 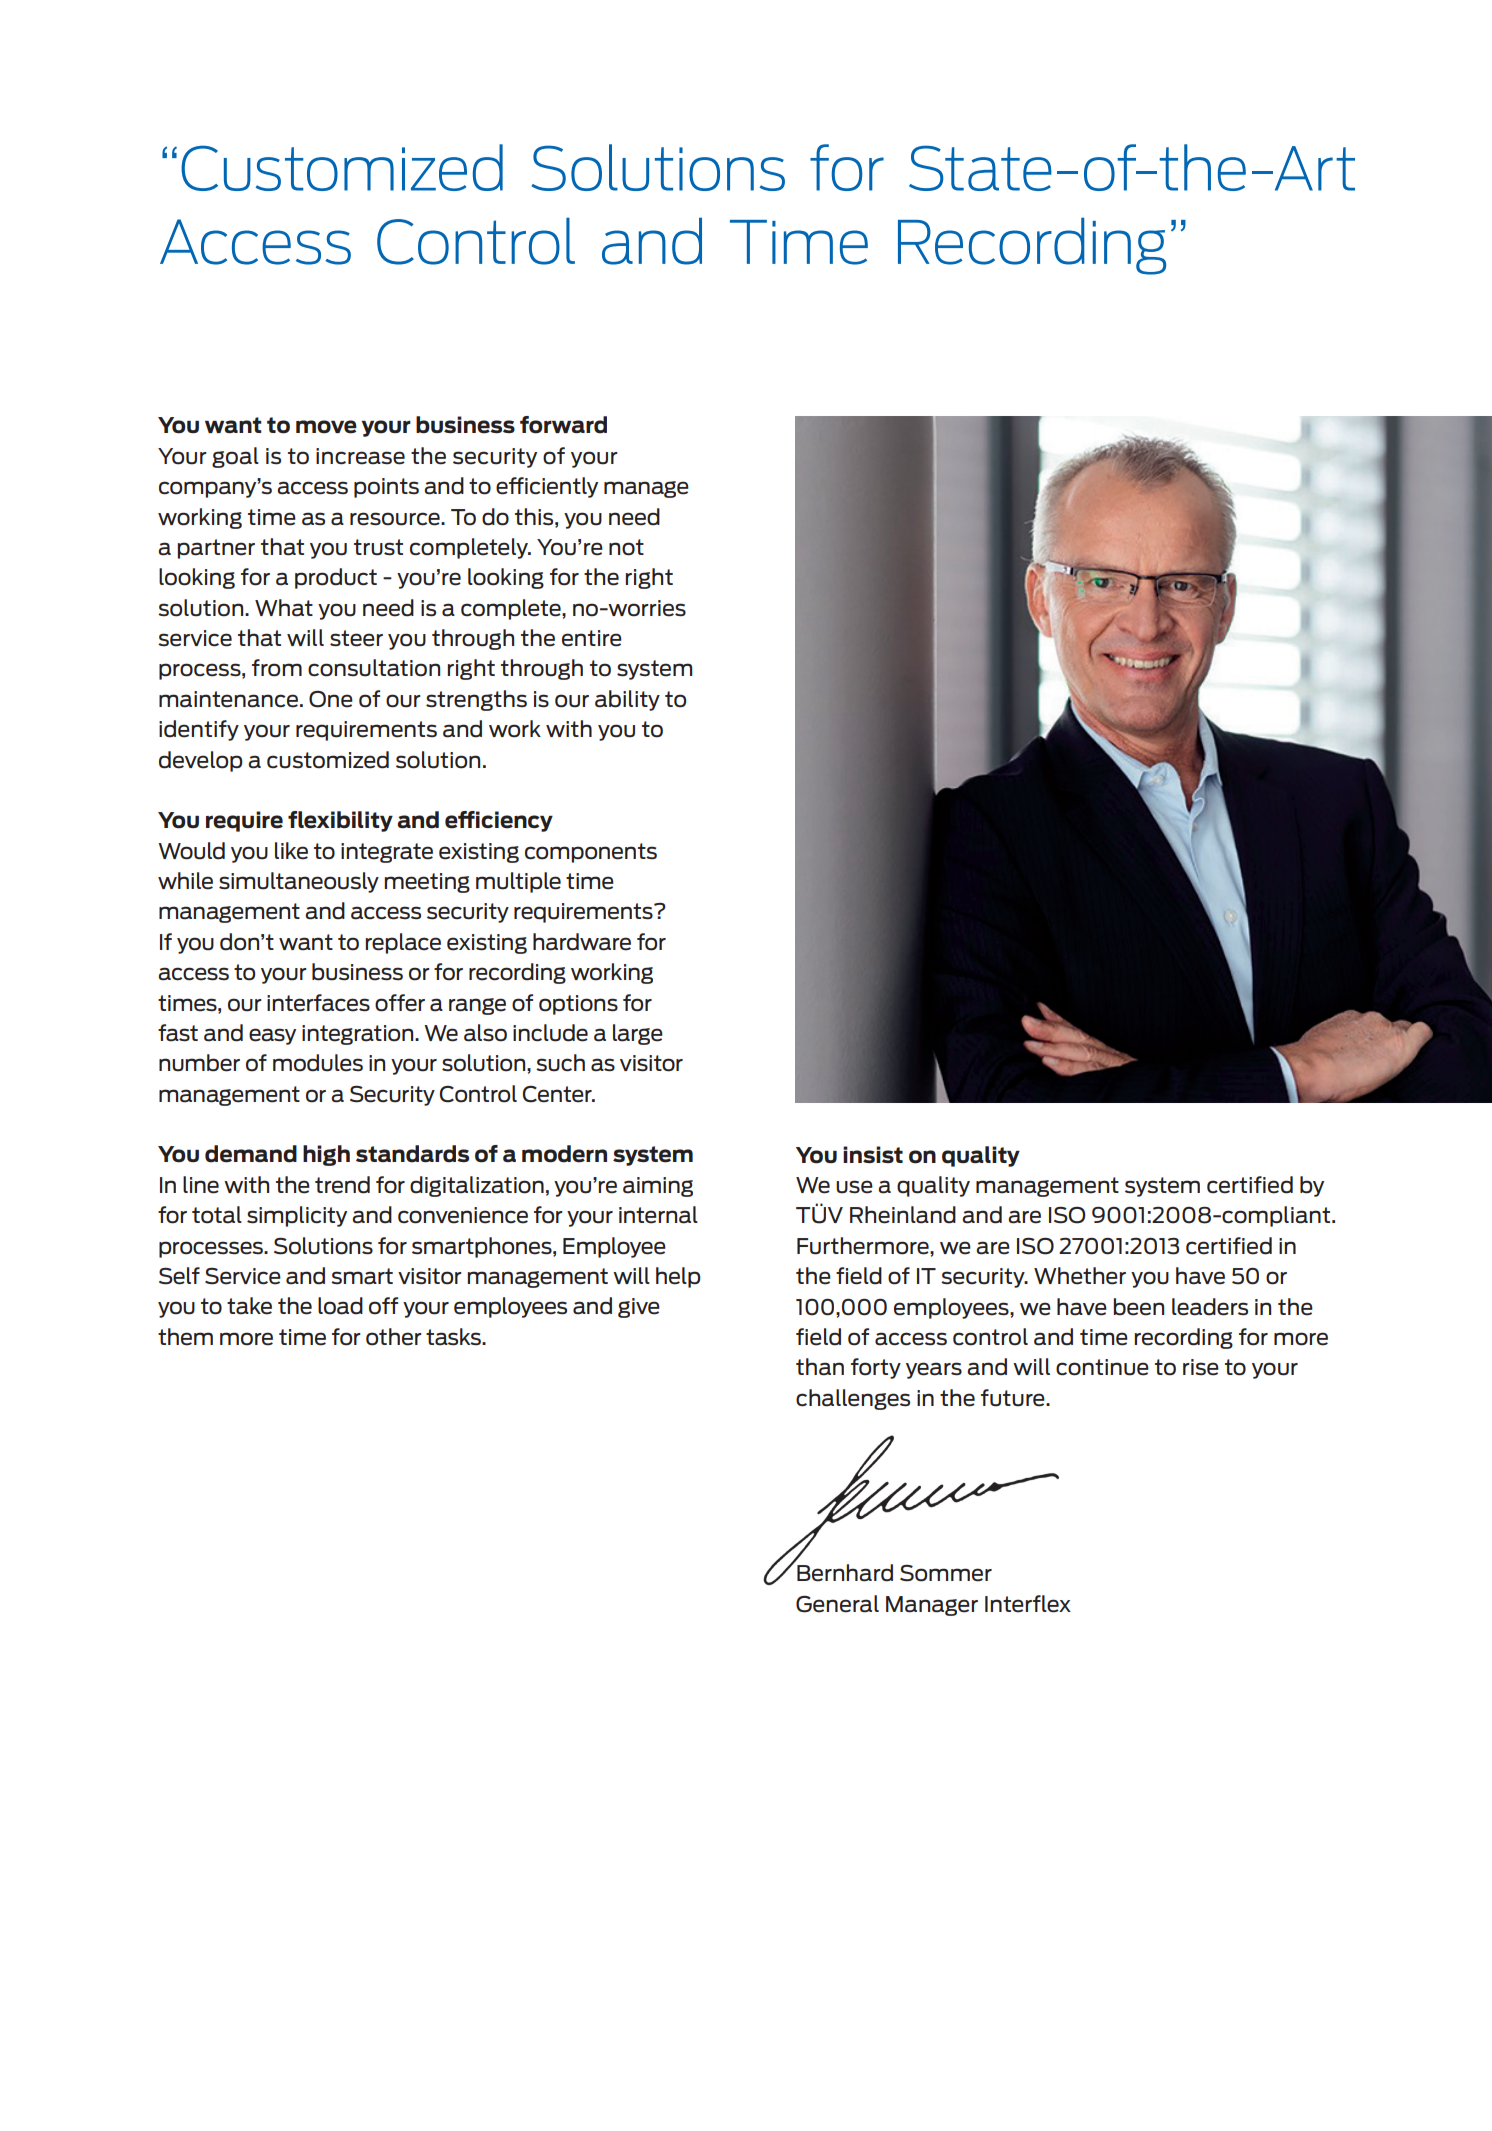 What do you see at coordinates (291, 851) in the screenshot?
I see `like` at bounding box center [291, 851].
